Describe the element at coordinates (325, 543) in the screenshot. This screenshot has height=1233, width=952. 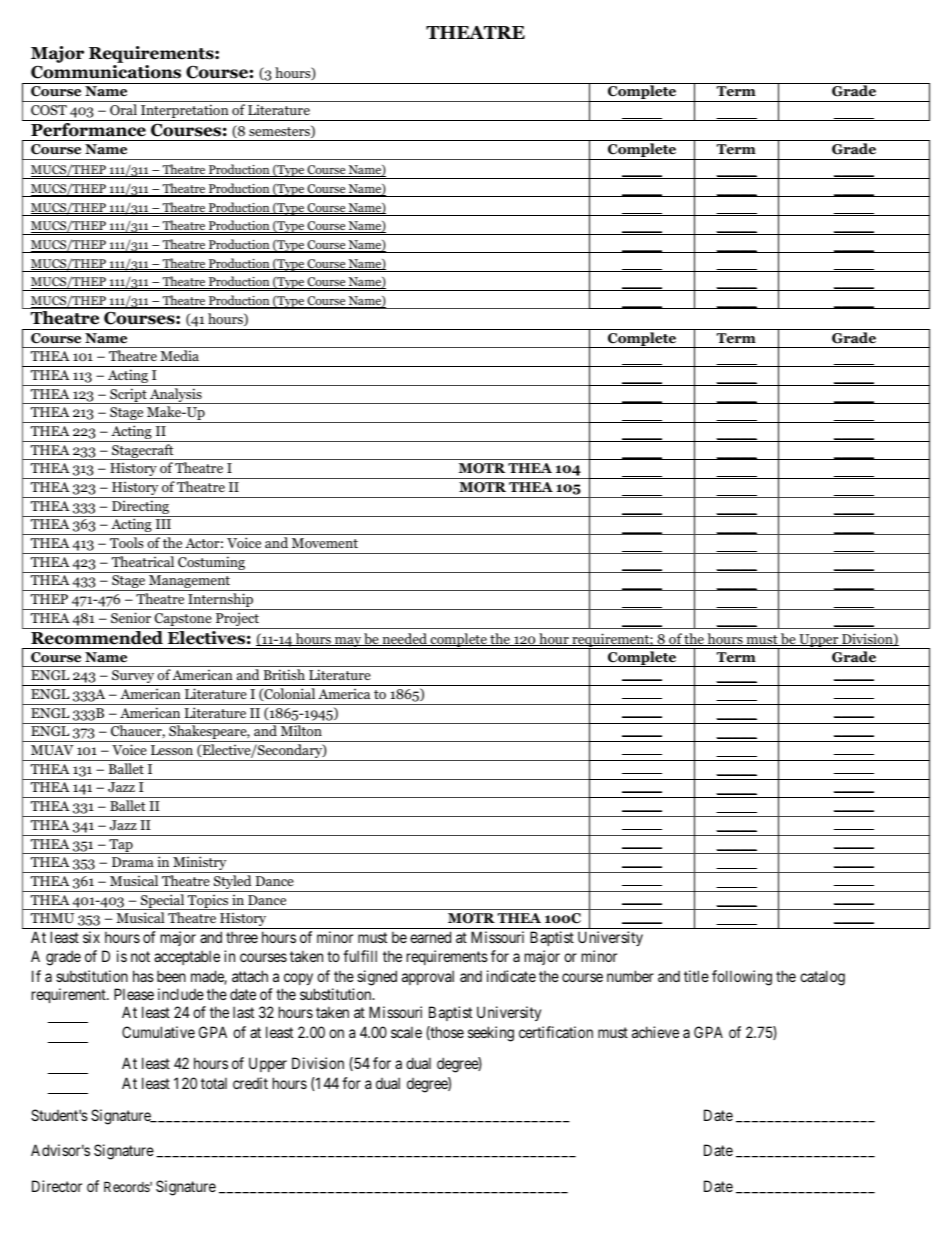
I see `Movement` at that location.
